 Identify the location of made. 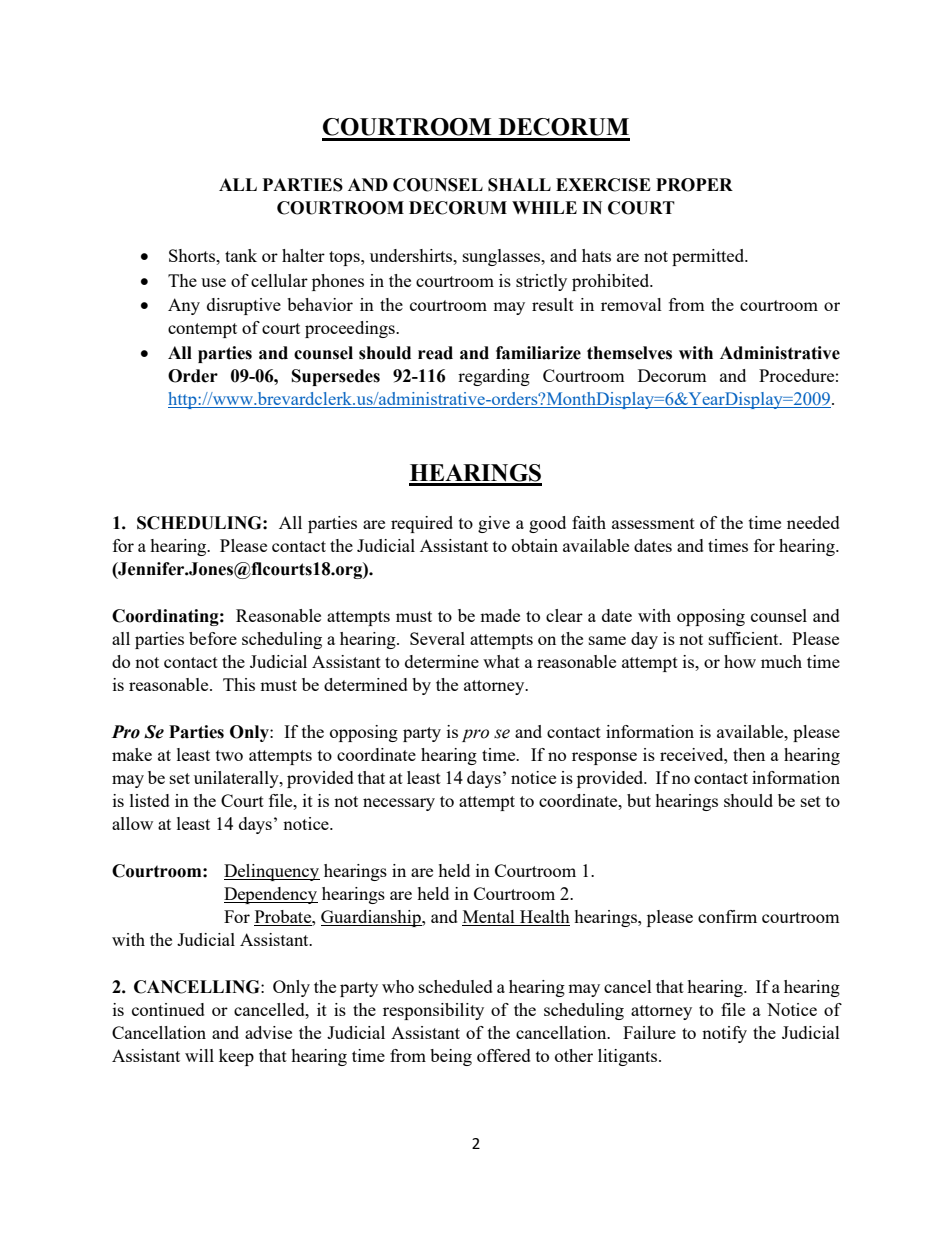
(500, 615).
